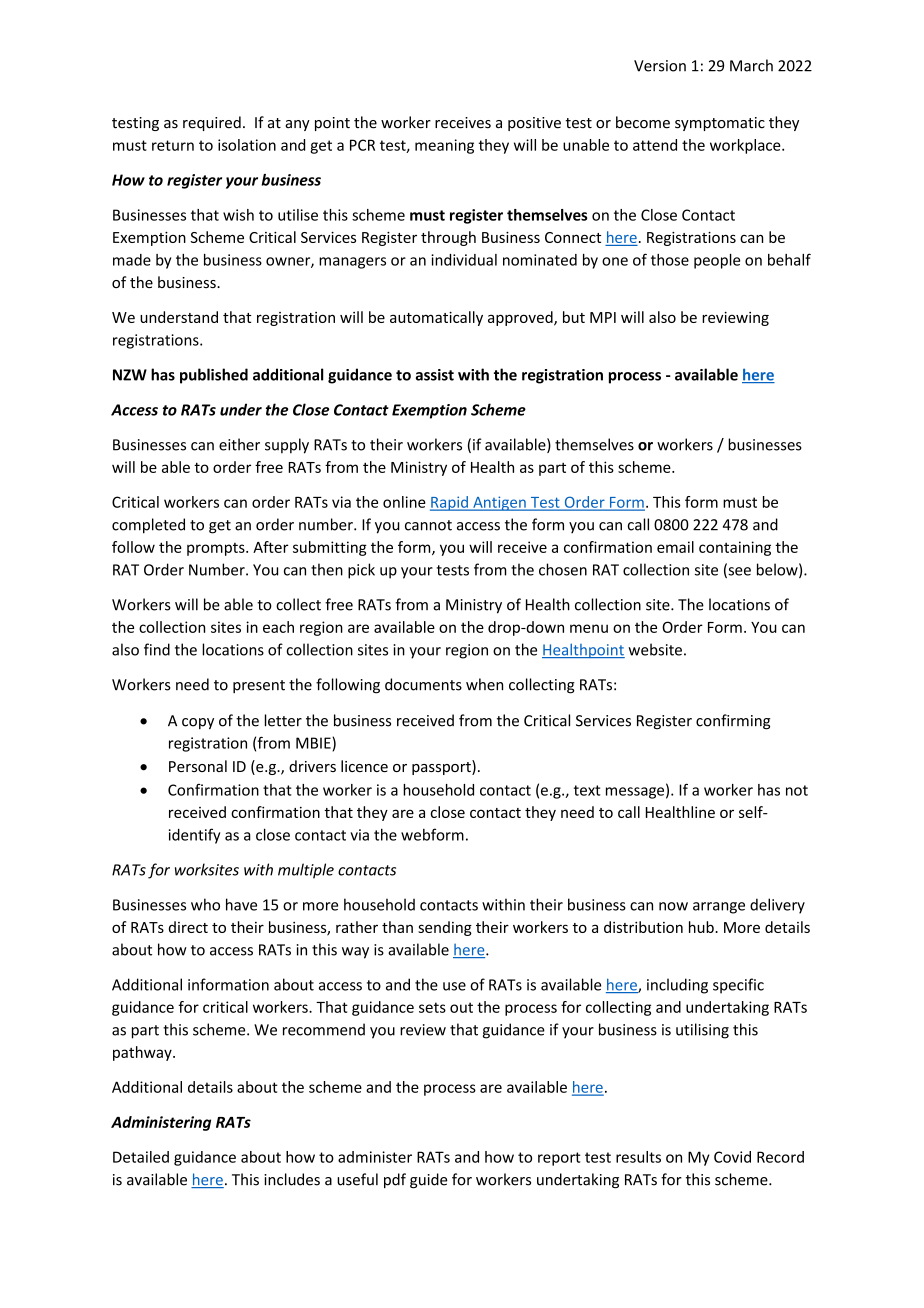  I want to click on sending, so click(445, 928).
